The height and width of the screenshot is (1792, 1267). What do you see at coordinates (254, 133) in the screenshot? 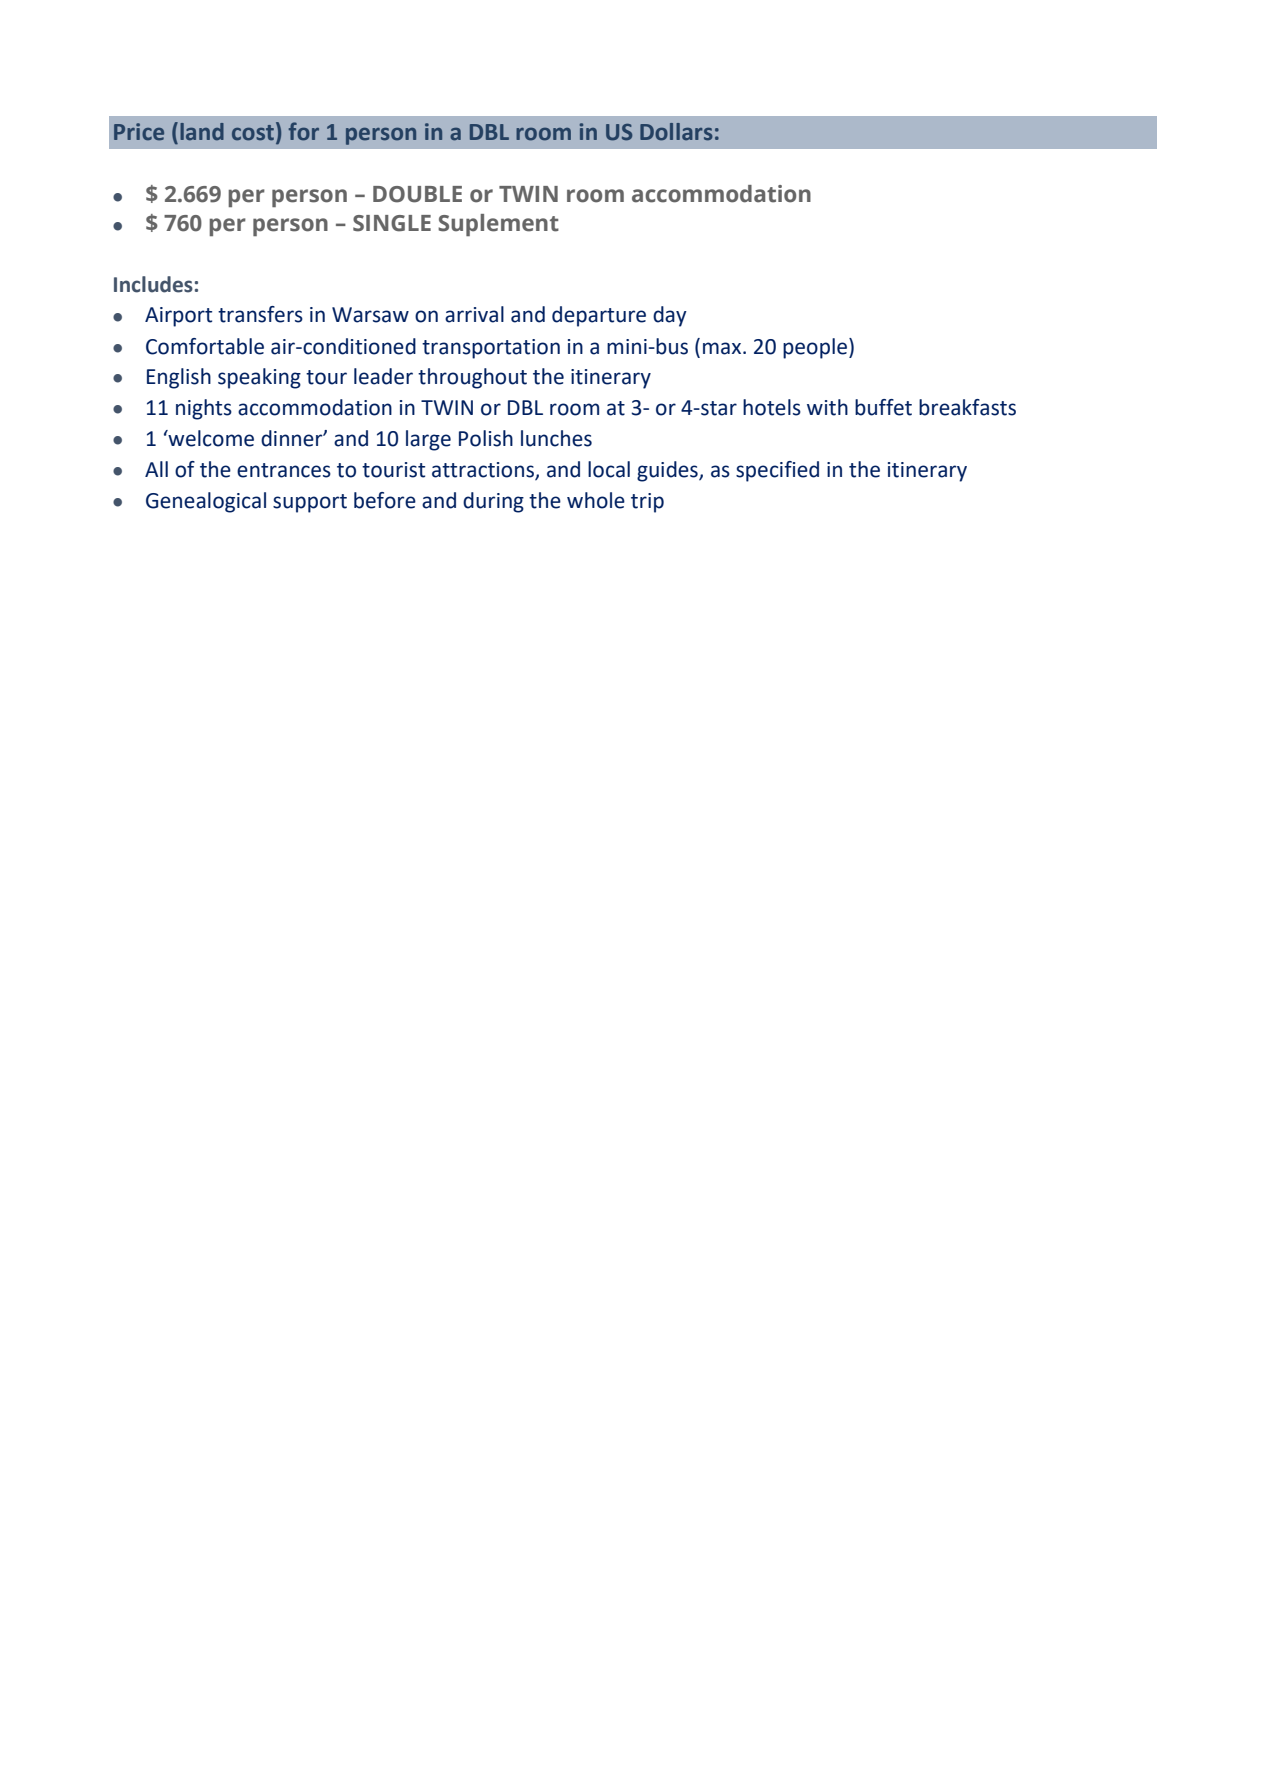
I see `cost` at bounding box center [254, 133].
